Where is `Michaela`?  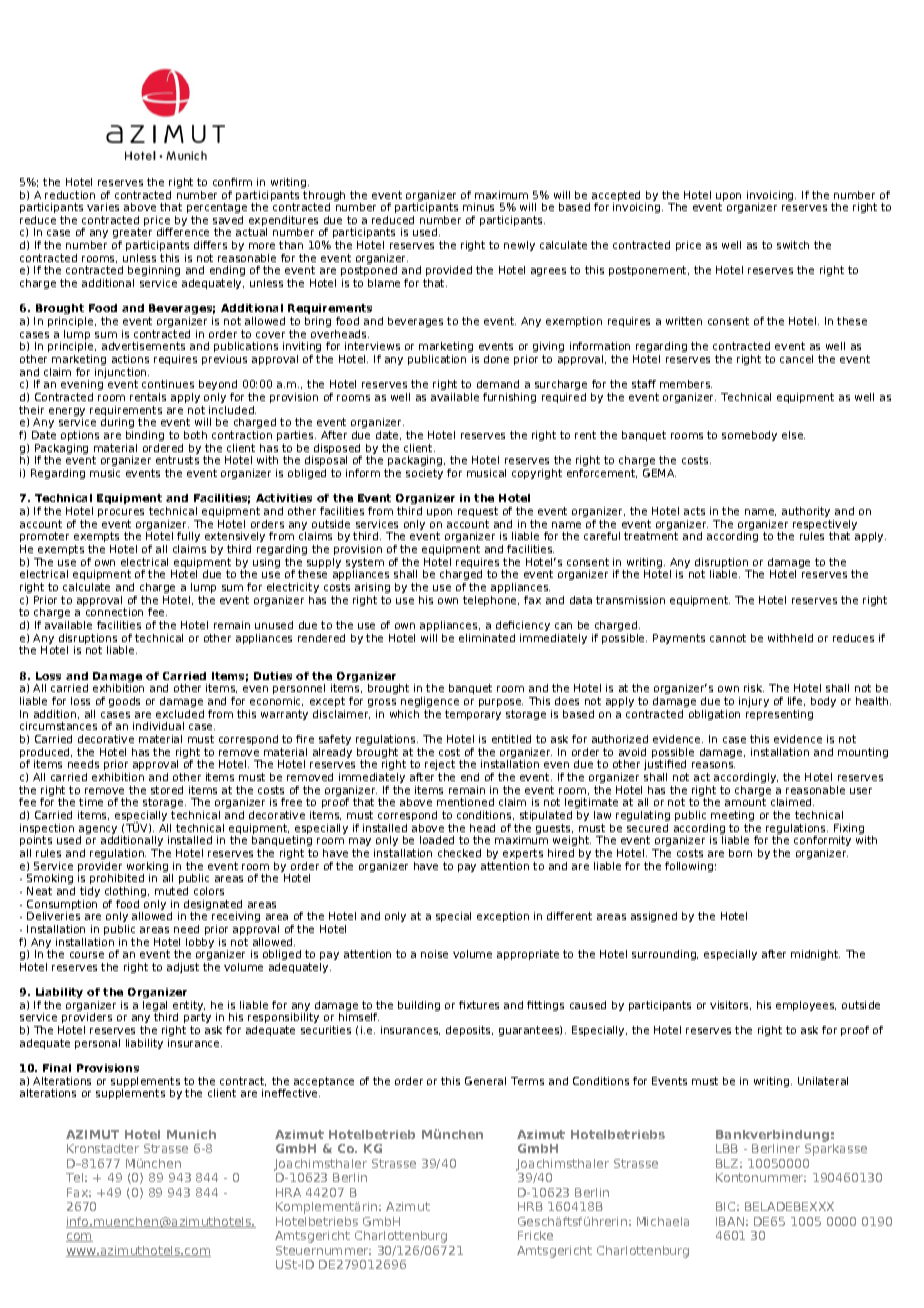 Michaela is located at coordinates (663, 1221).
